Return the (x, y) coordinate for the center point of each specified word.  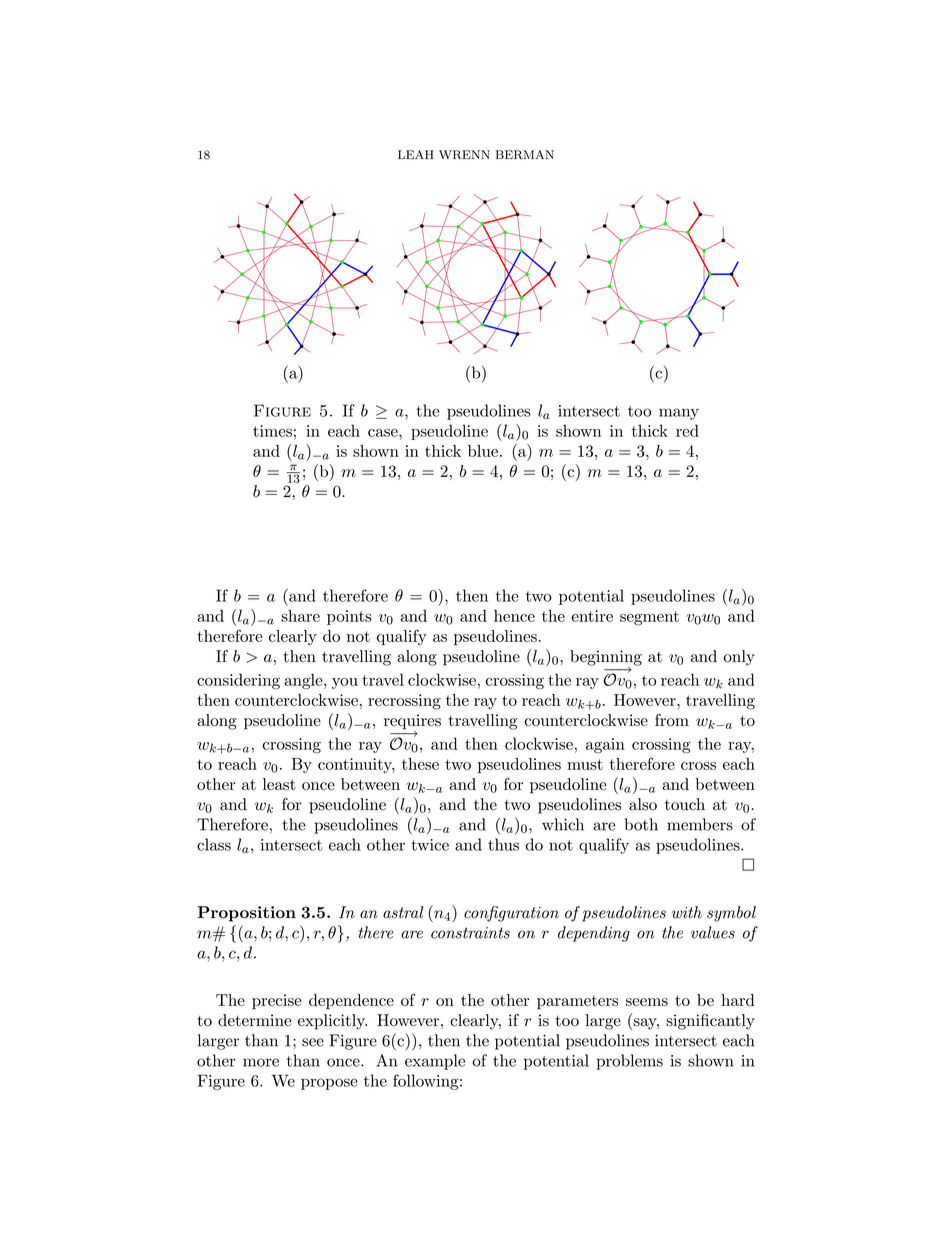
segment (649, 618)
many (679, 414)
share (300, 616)
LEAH (416, 154)
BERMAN (525, 155)
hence (514, 616)
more (261, 1062)
